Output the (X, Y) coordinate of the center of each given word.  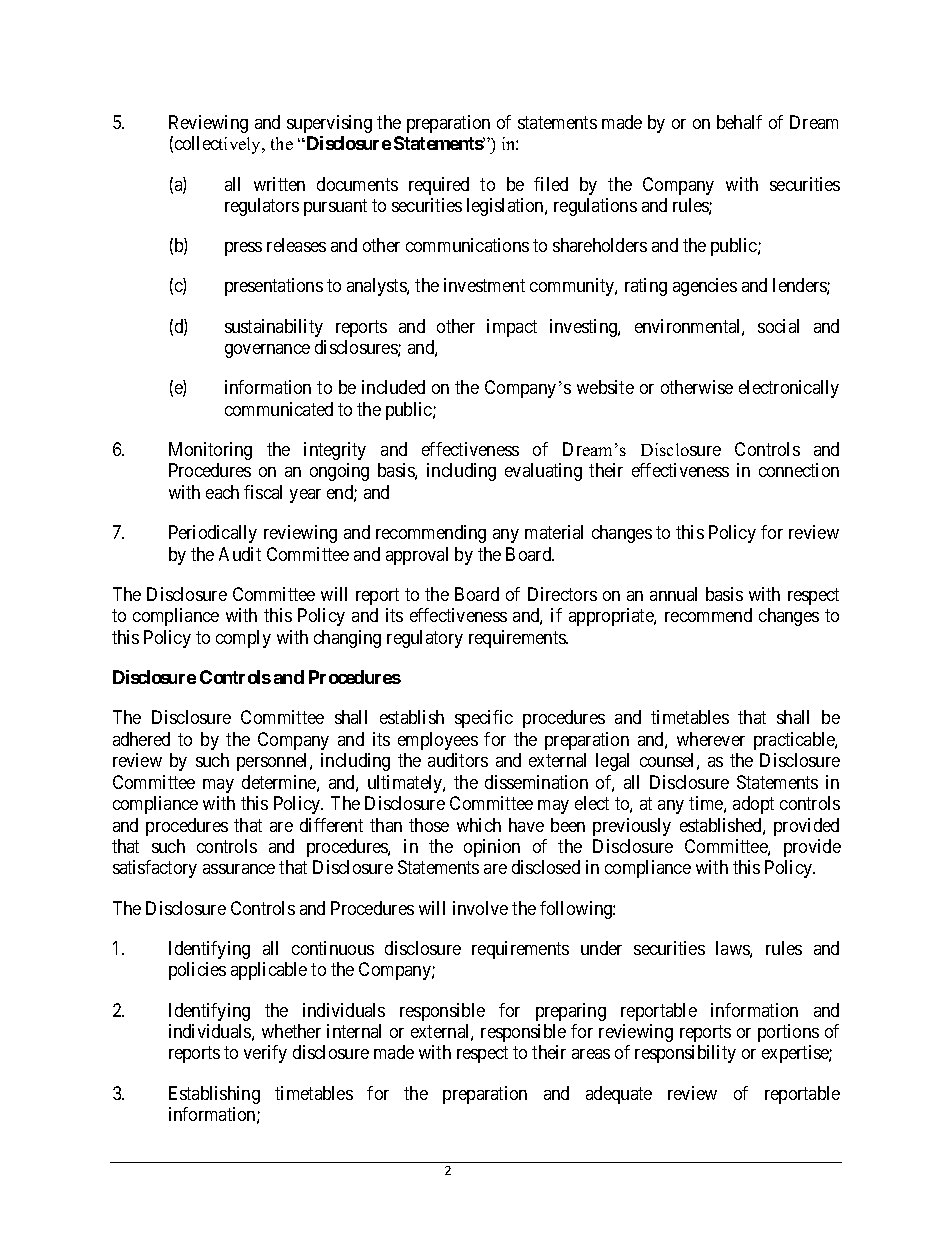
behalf (739, 122)
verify (265, 1054)
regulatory (425, 639)
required (439, 186)
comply (243, 639)
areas (591, 1054)
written (279, 184)
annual (673, 594)
